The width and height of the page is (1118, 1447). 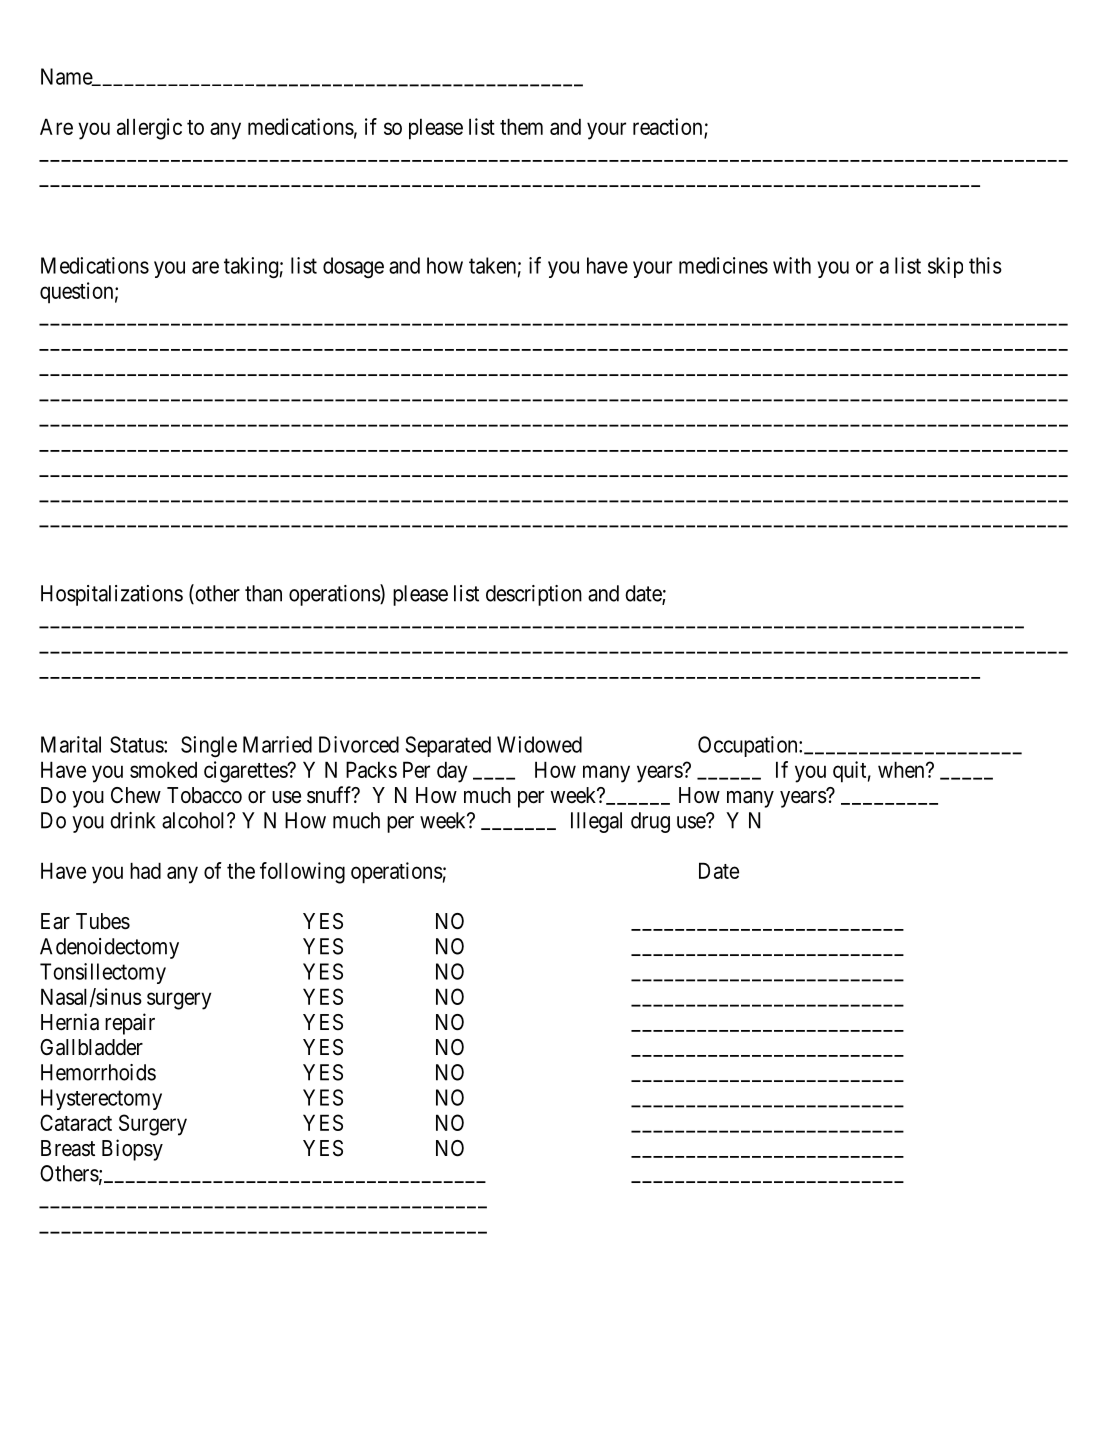 What do you see at coordinates (945, 267) in the page?
I see `skip` at bounding box center [945, 267].
